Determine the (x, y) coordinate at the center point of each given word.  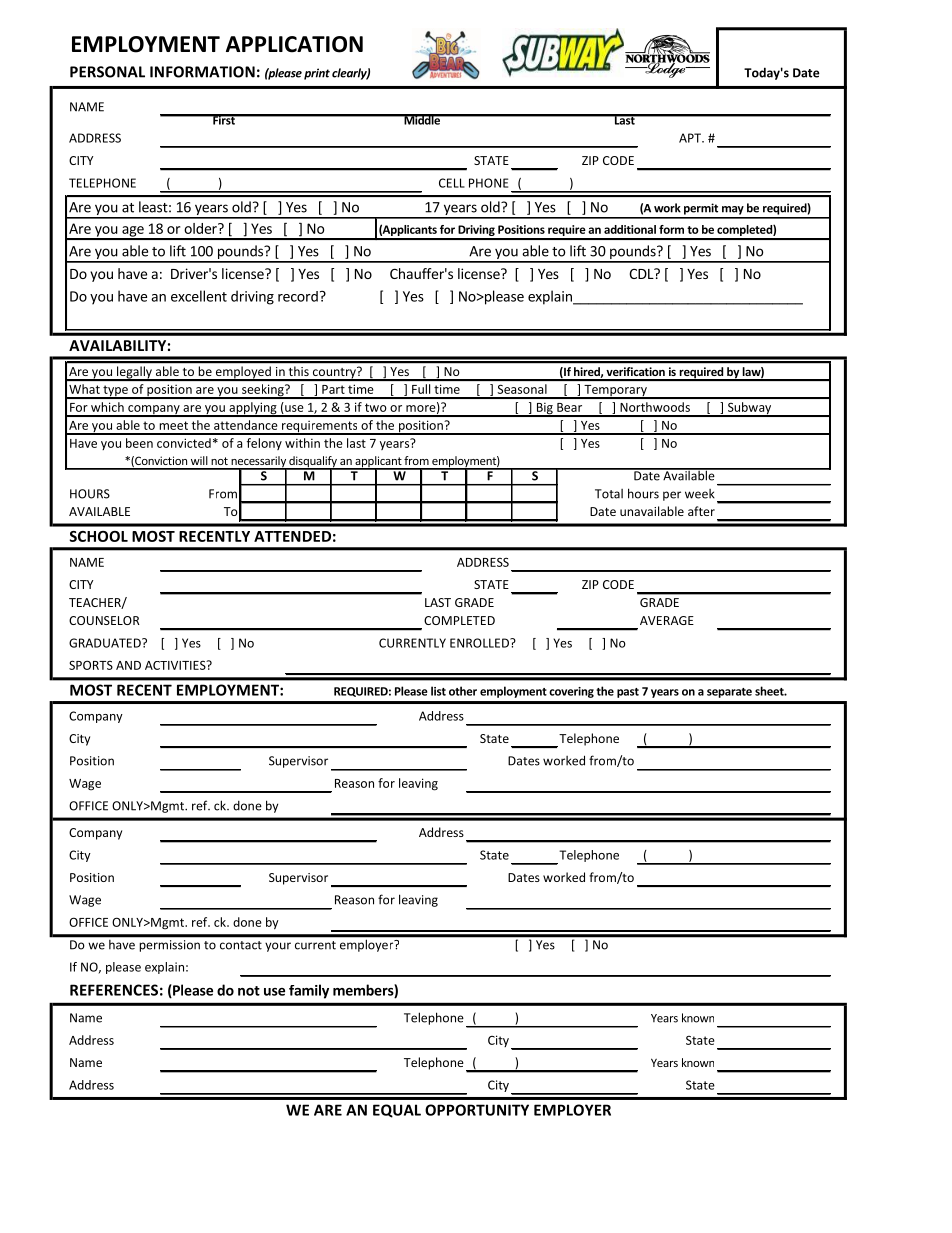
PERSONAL (107, 72)
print (317, 74)
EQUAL (397, 1111)
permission (170, 946)
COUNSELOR (104, 620)
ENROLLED (480, 643)
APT (691, 138)
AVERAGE (667, 620)
